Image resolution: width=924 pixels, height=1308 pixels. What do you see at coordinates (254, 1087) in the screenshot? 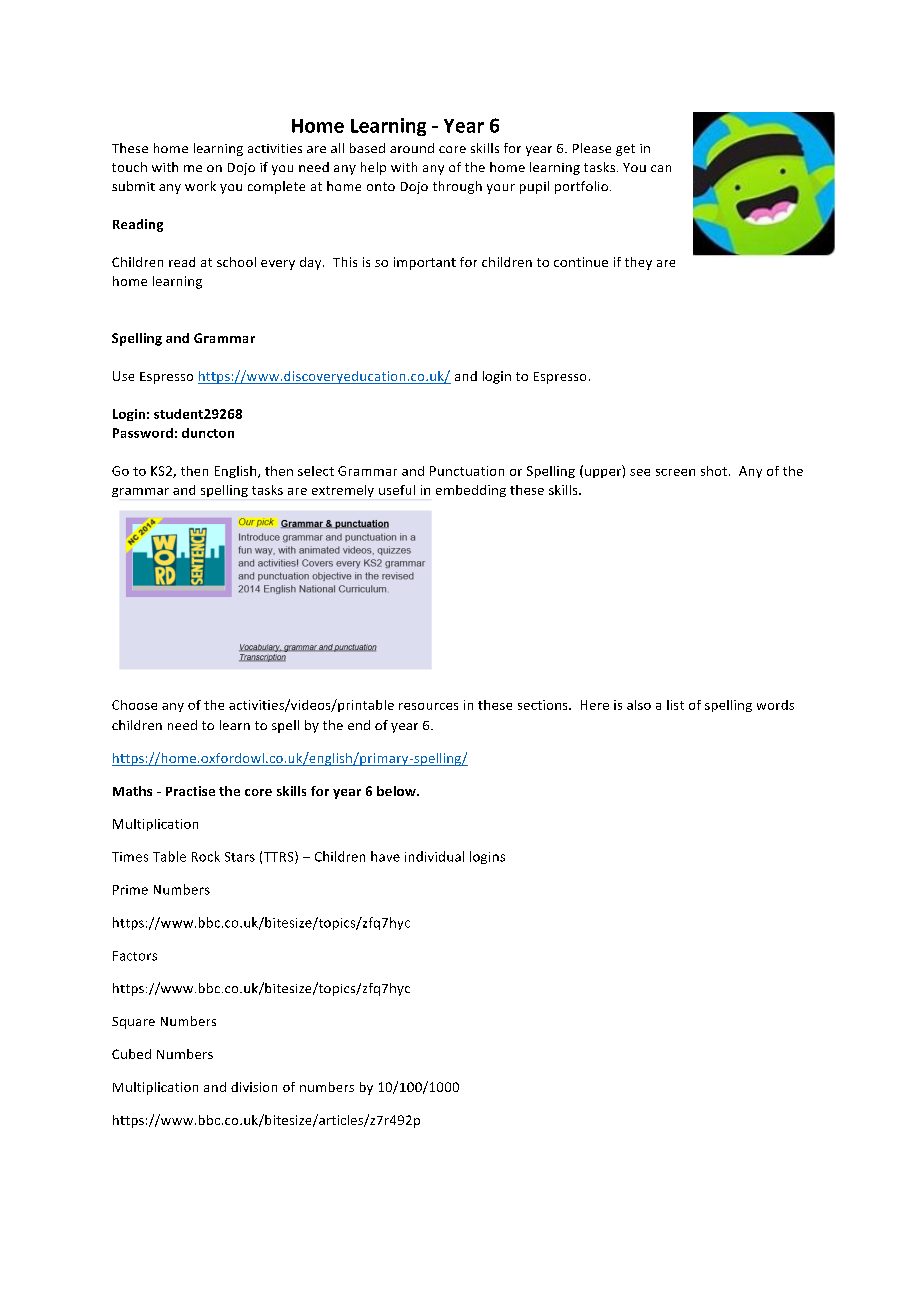
I see `division` at bounding box center [254, 1087].
